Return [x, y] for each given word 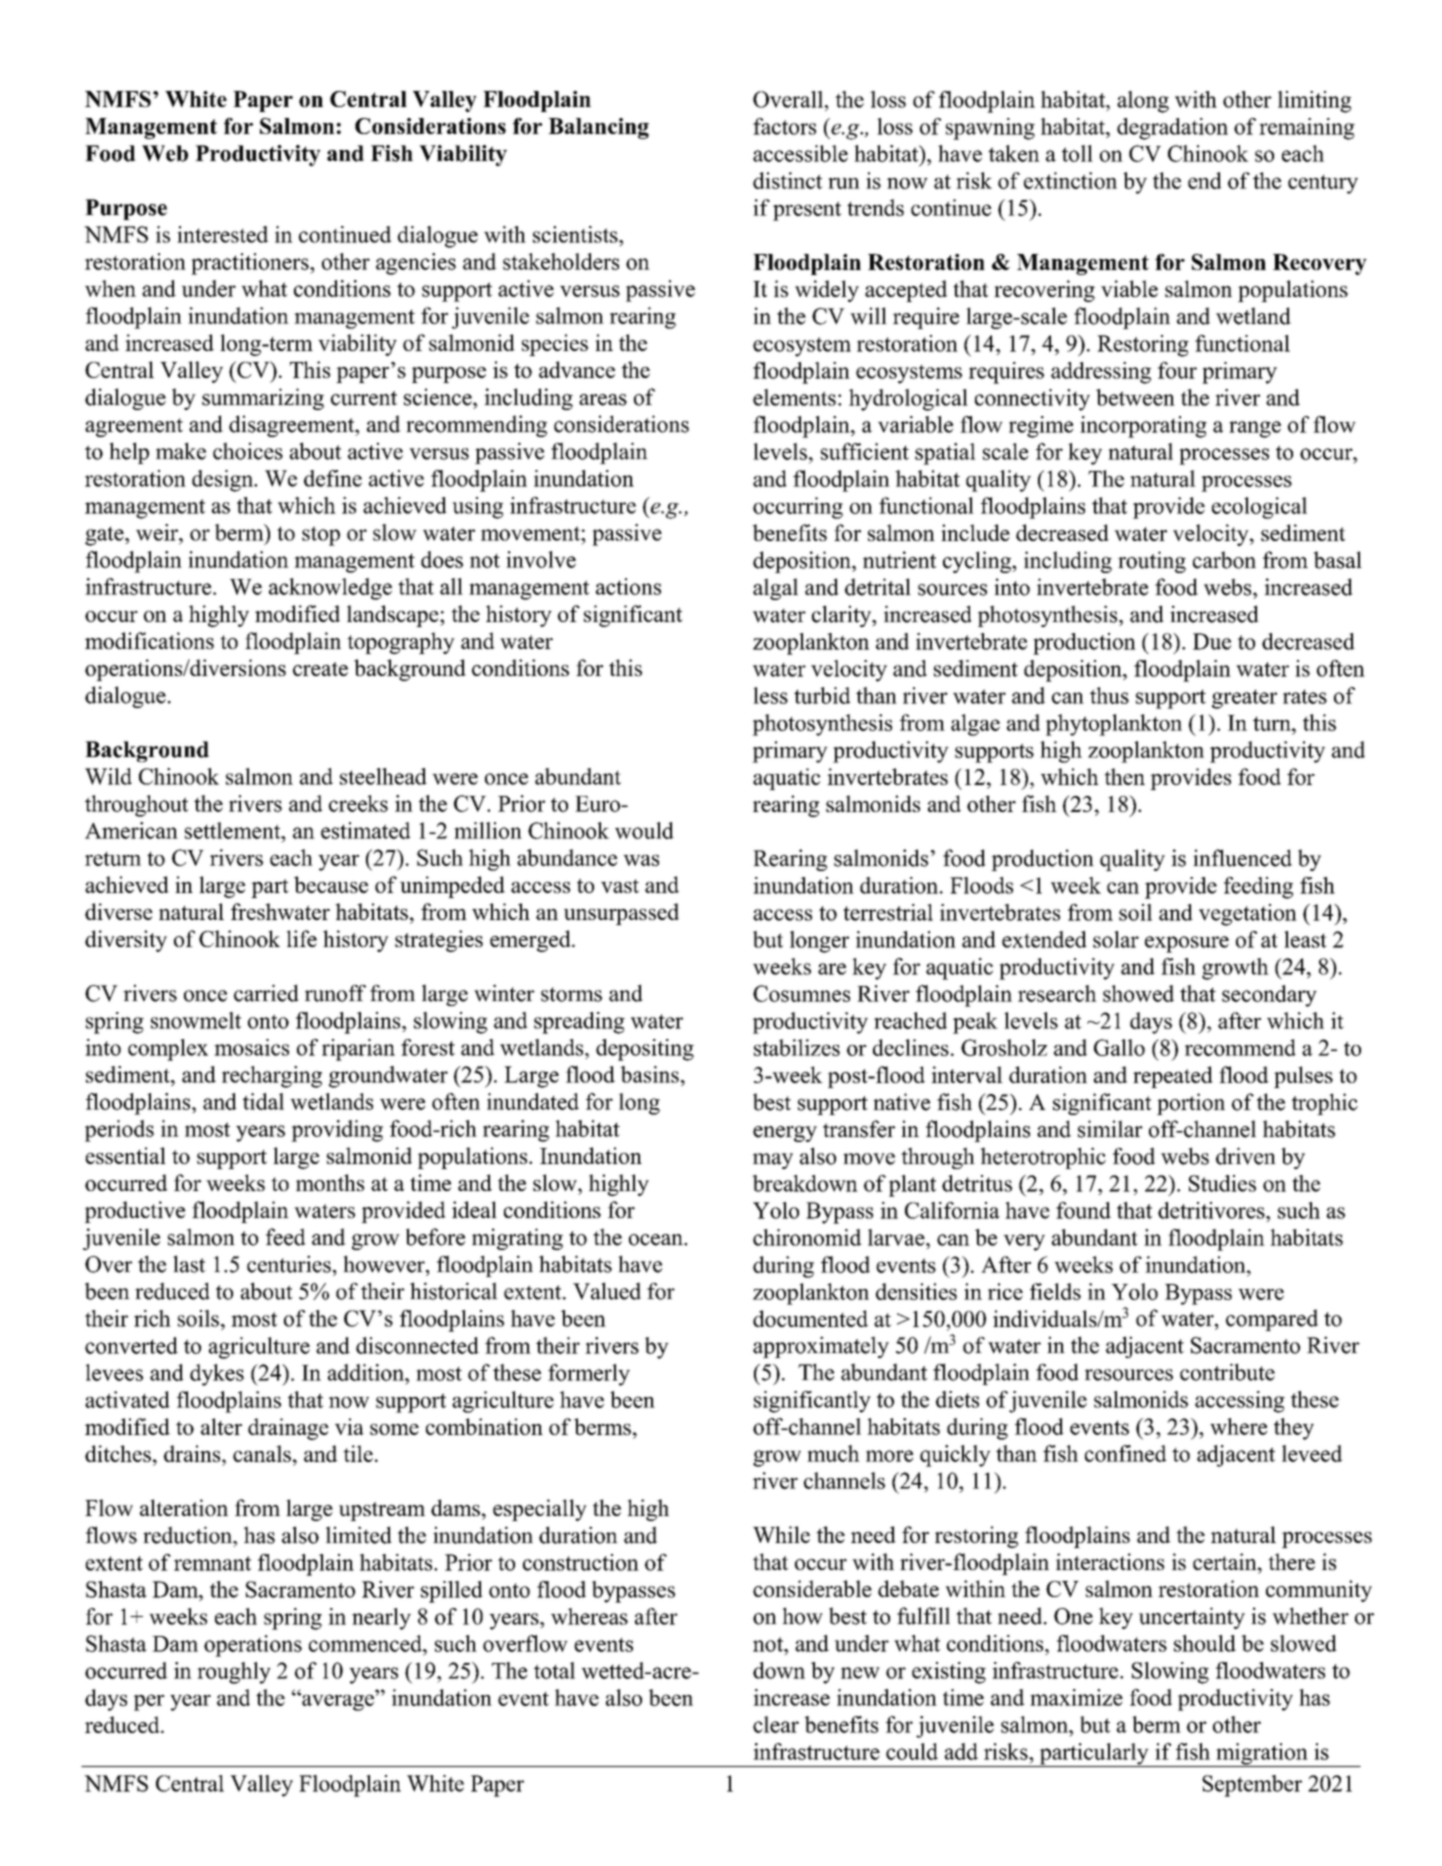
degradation [1172, 129]
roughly [234, 1673]
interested [222, 234]
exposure [1187, 944]
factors [784, 126]
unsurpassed [621, 914]
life [301, 938]
